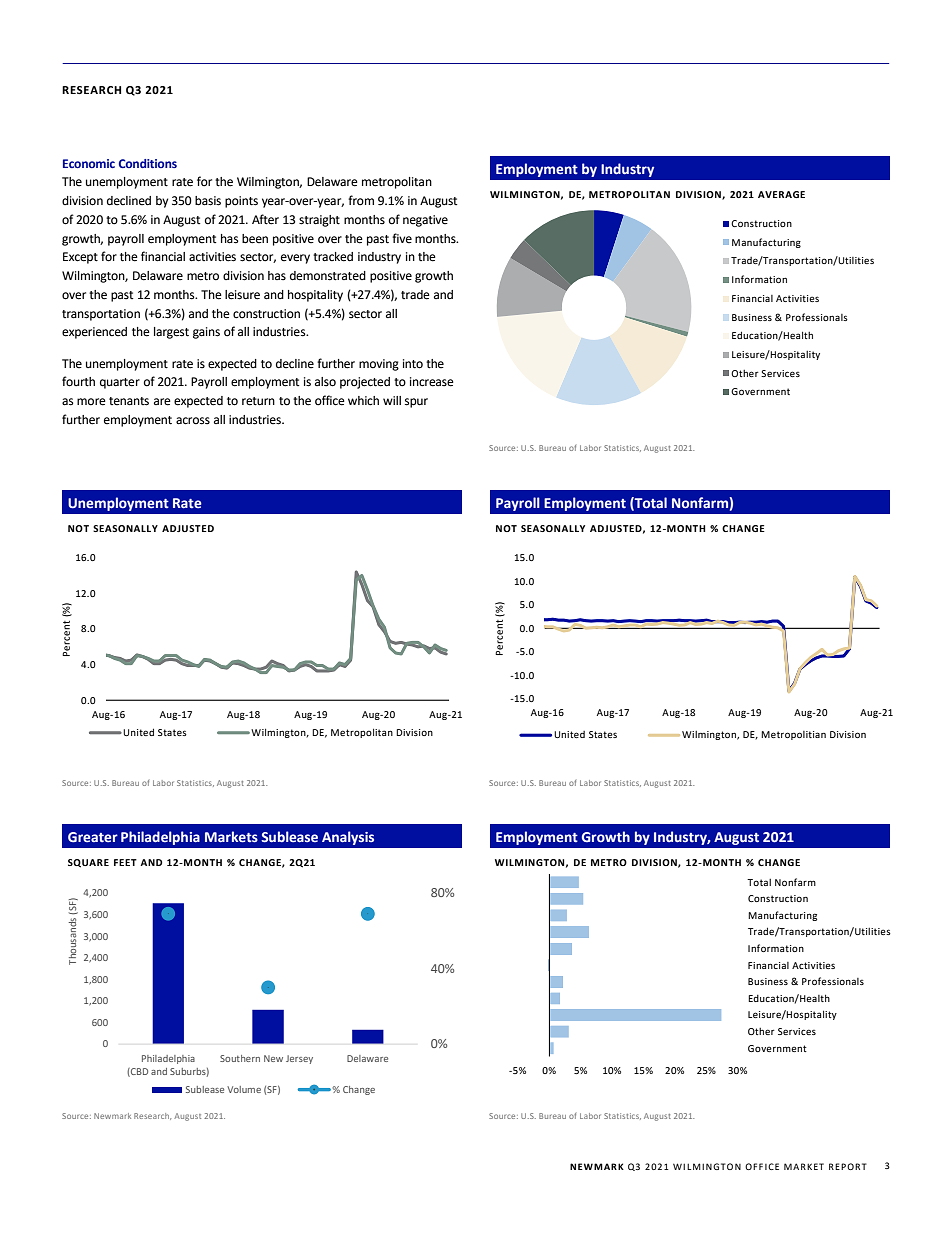 This document has width=952, height=1233. I want to click on Analysis, so click(348, 838).
